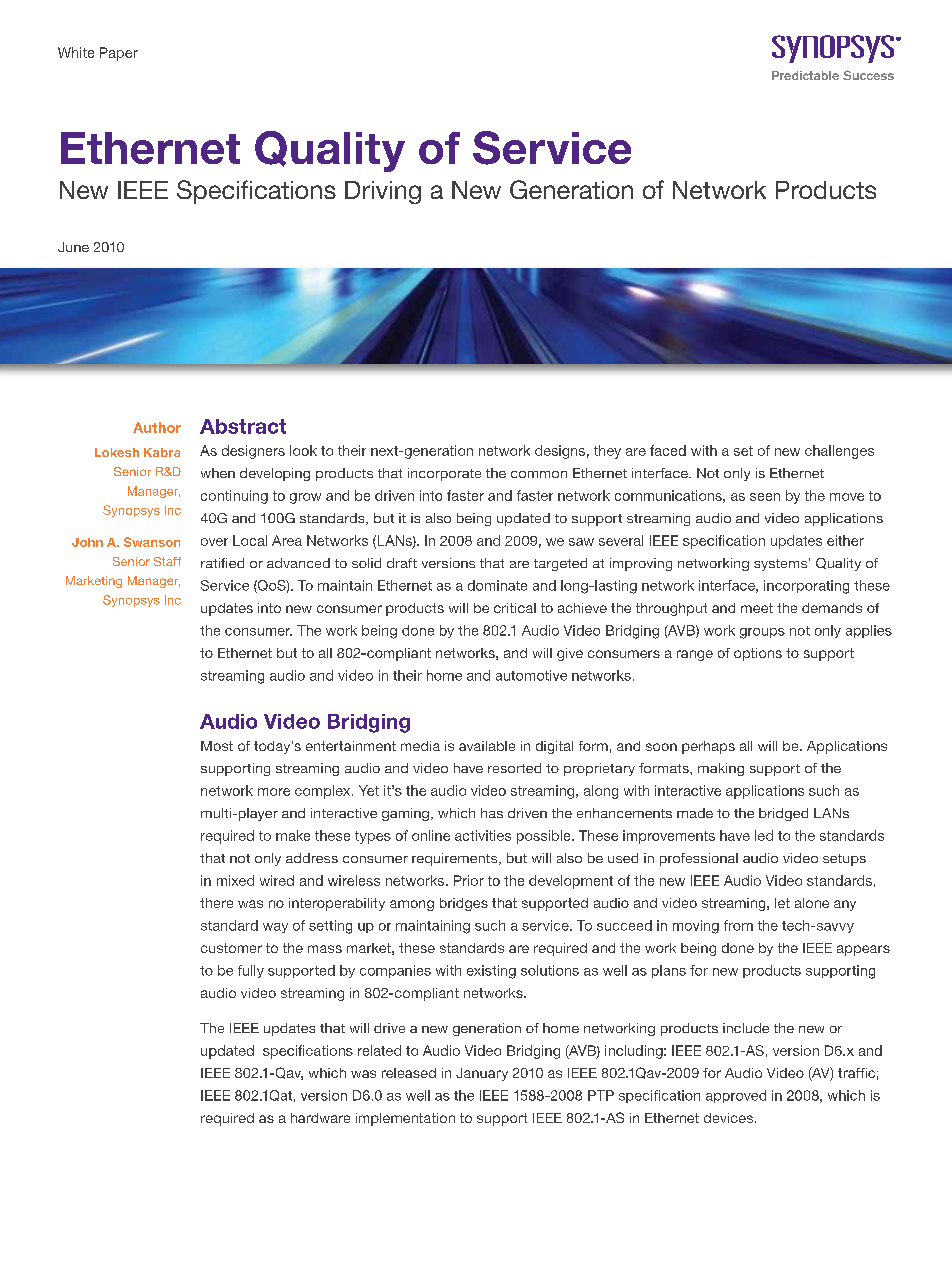 The width and height of the document is (952, 1270). What do you see at coordinates (320, 1118) in the document?
I see `hardware` at bounding box center [320, 1118].
